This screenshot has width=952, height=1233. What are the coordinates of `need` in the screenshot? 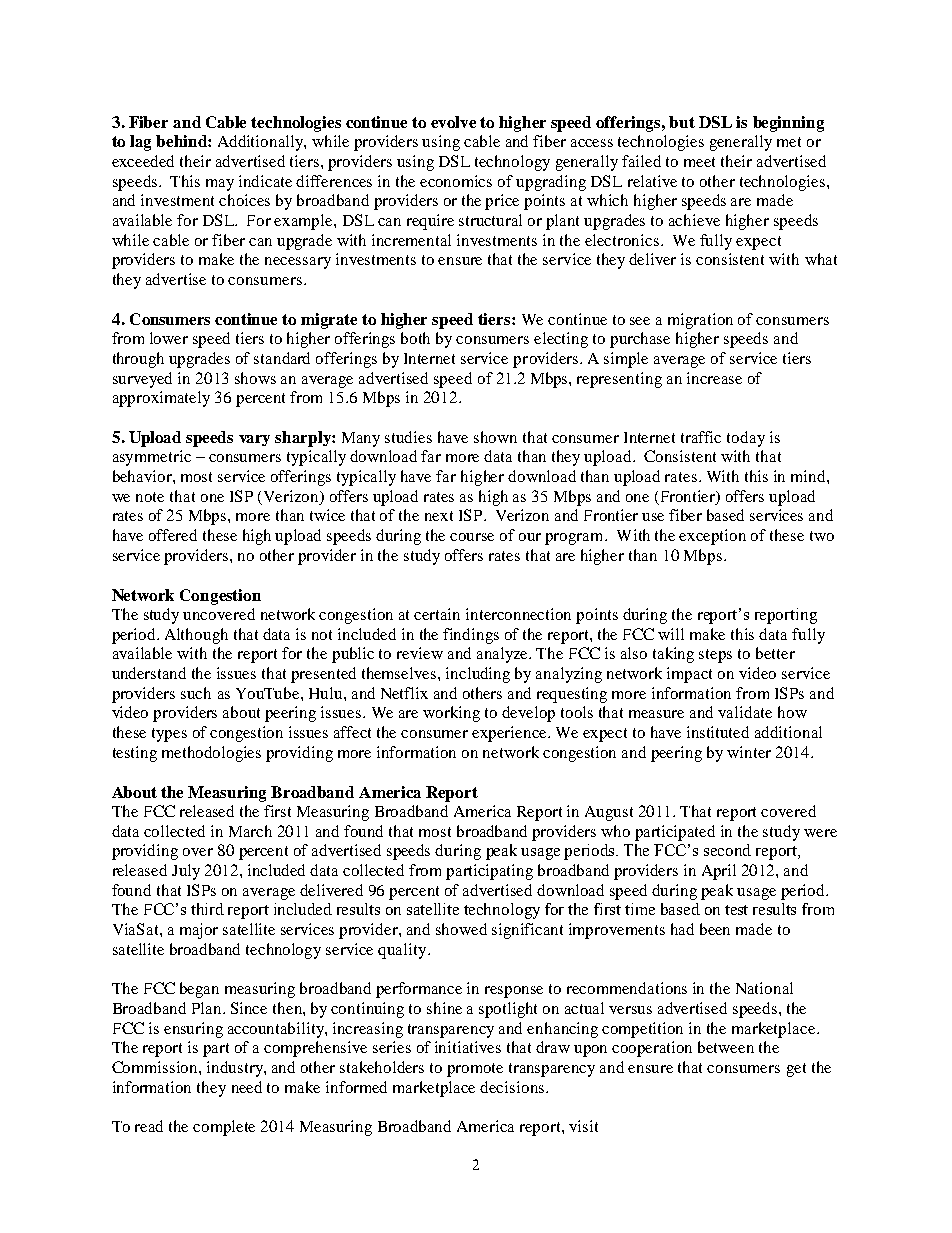 It's located at (247, 1087).
